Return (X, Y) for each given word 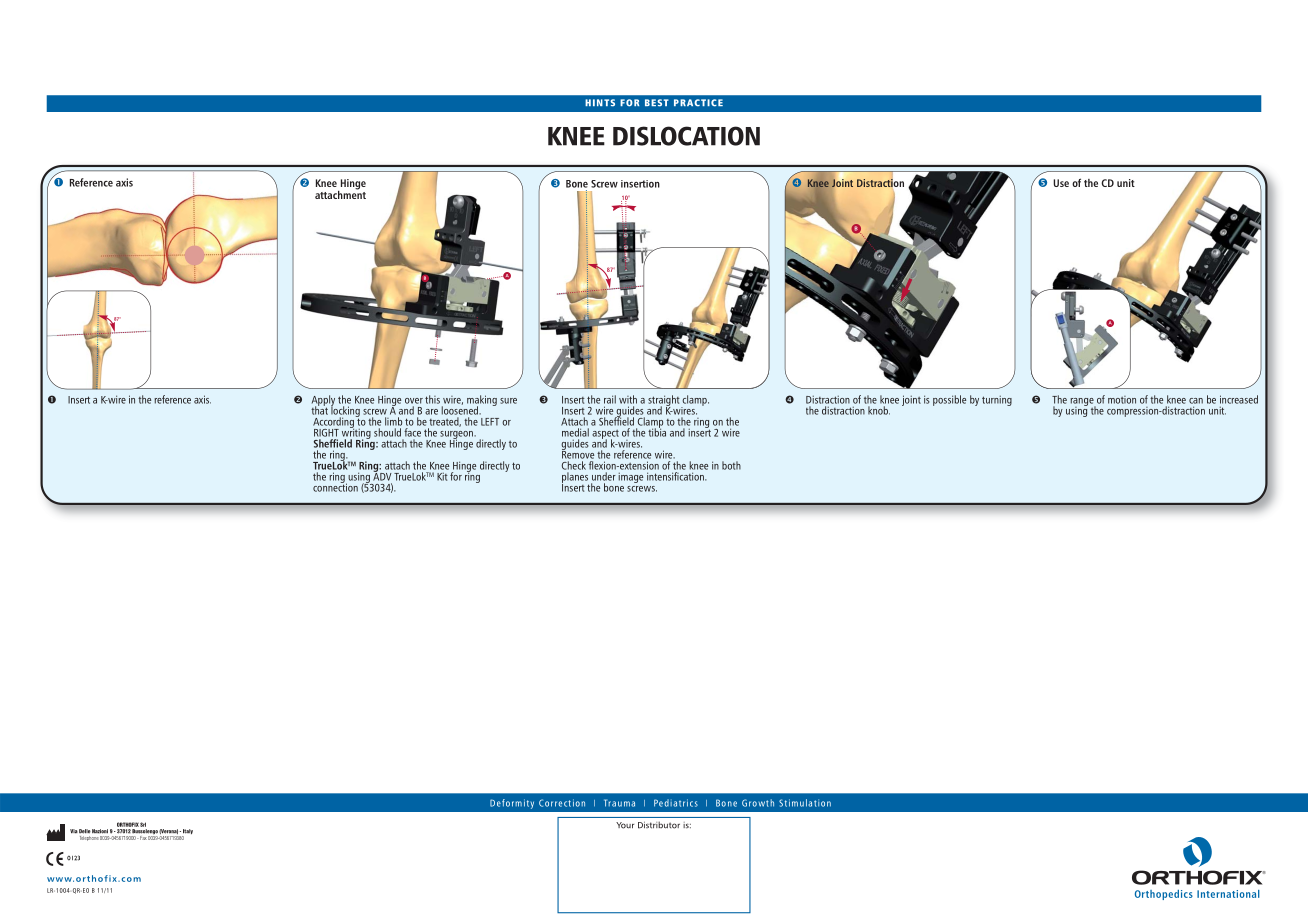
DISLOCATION (686, 136)
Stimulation (805, 803)
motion (1122, 400)
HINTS (600, 103)
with (628, 399)
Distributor (659, 825)
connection (335, 486)
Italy (187, 833)
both (731, 465)
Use (1061, 183)
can (1196, 401)
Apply (323, 401)
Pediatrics (676, 803)
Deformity (512, 804)
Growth (758, 803)
